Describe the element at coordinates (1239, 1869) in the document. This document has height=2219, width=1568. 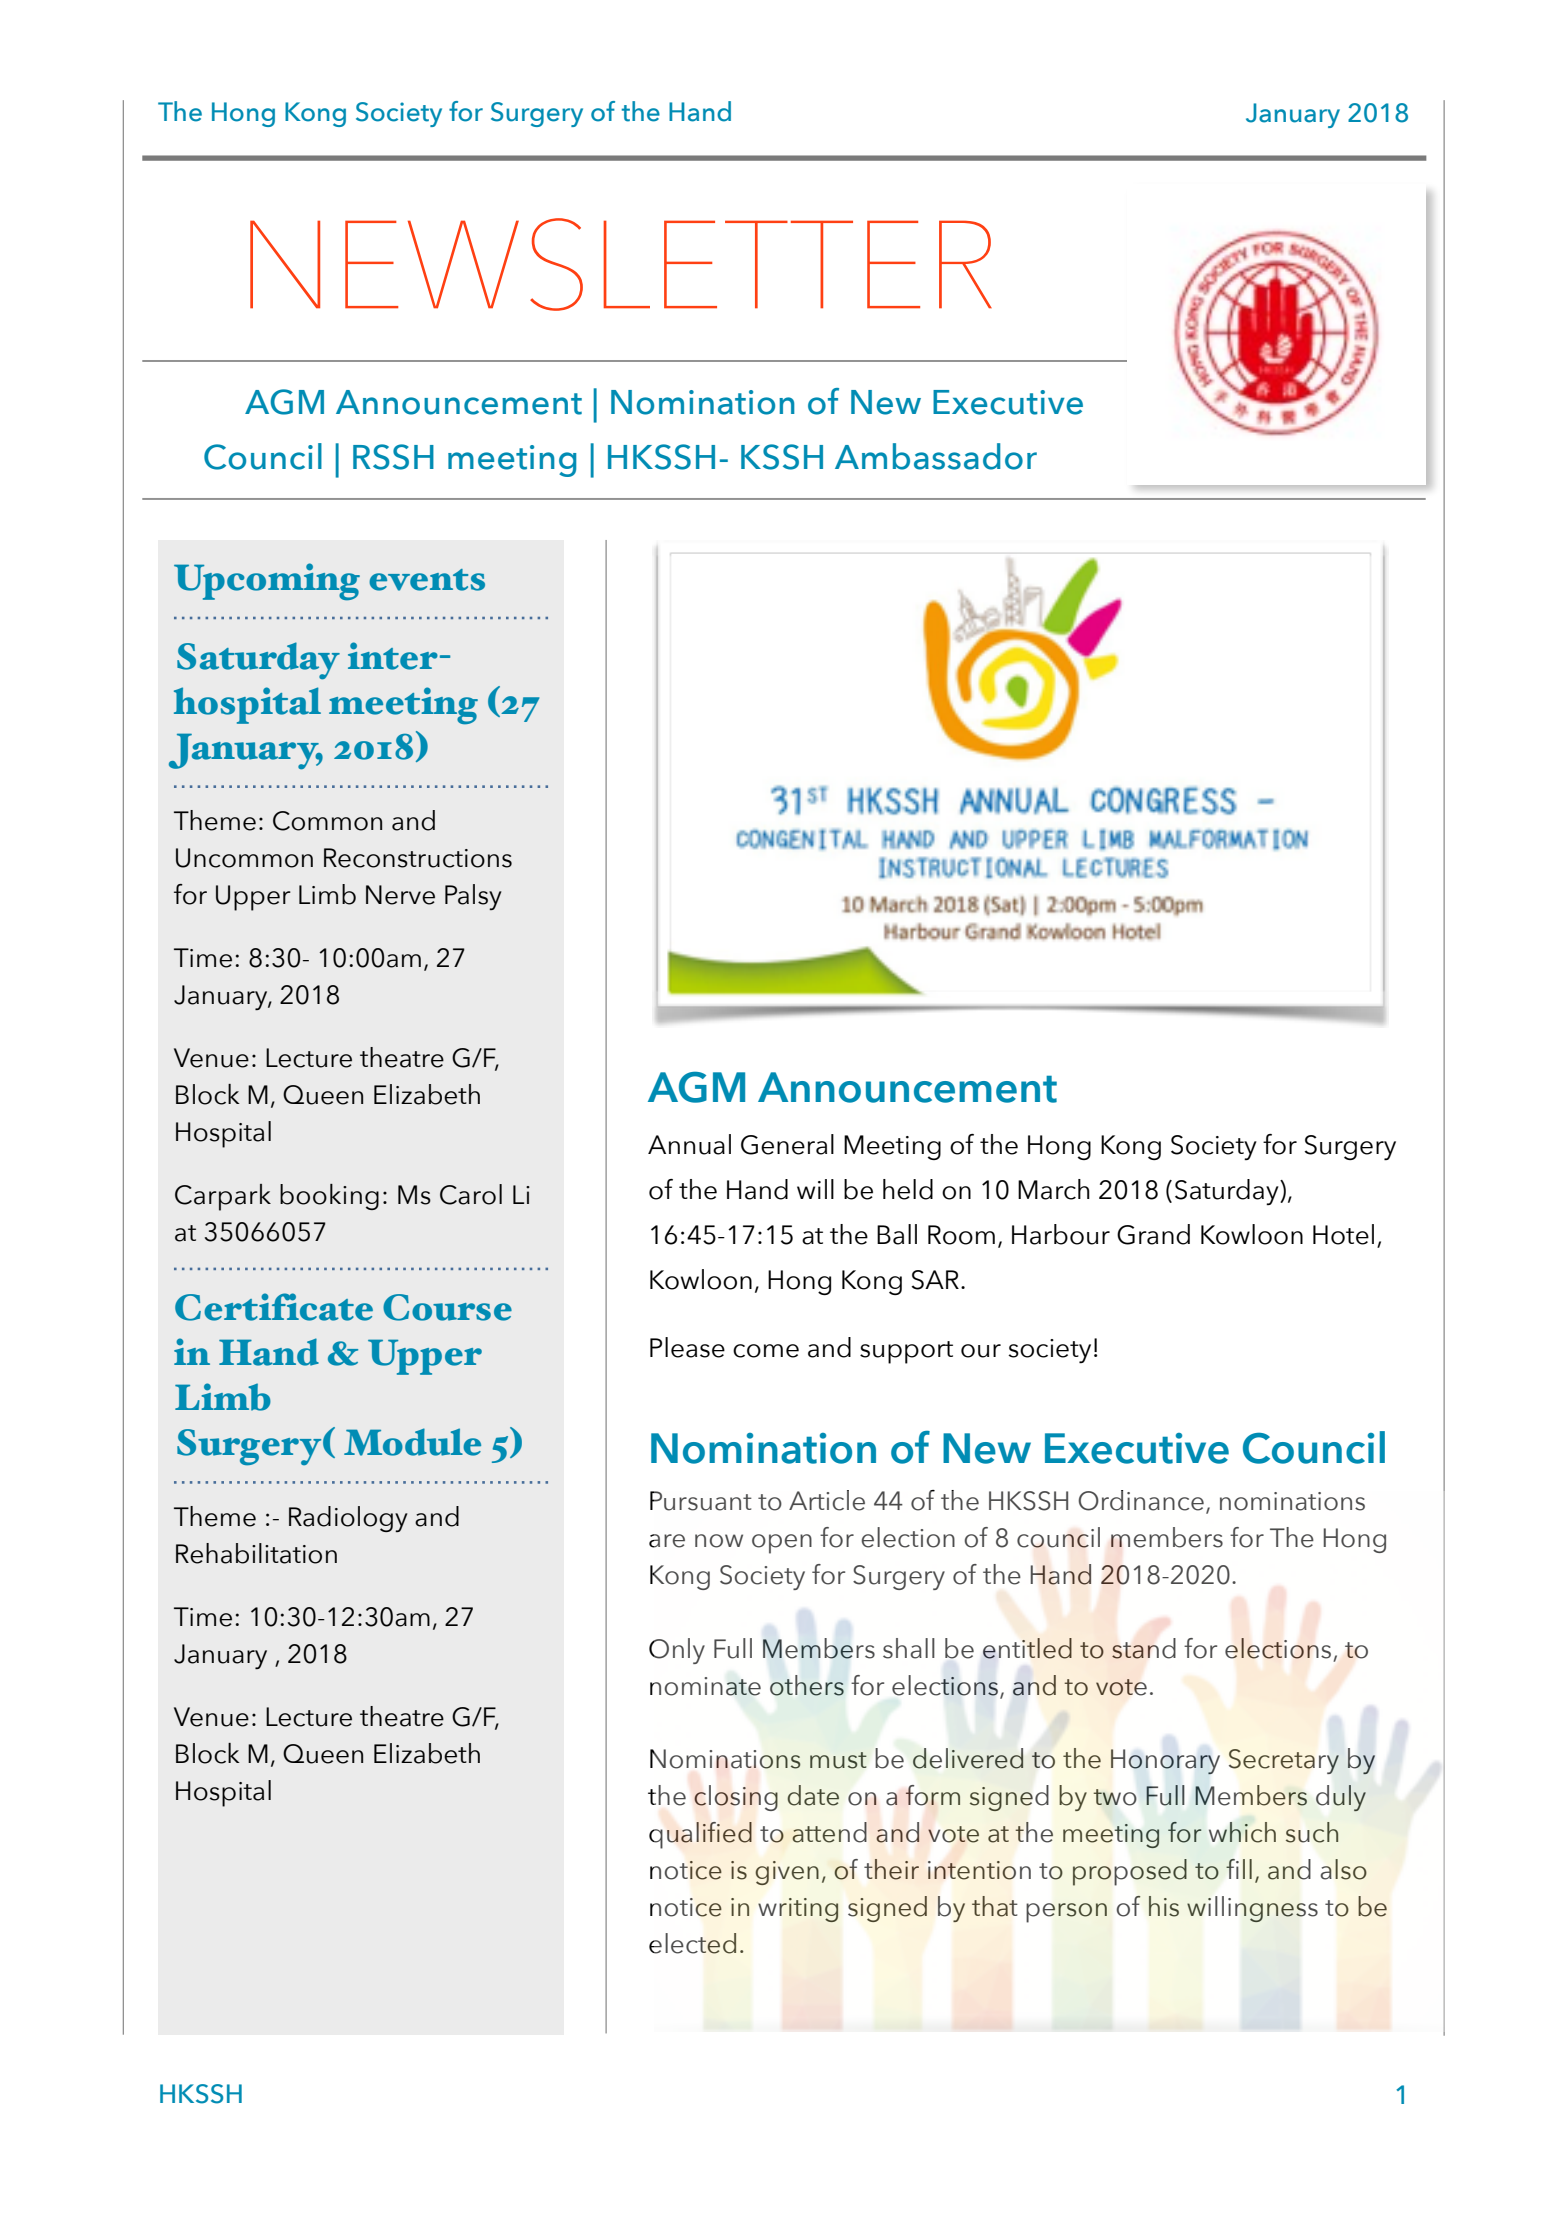
I see `fill` at that location.
